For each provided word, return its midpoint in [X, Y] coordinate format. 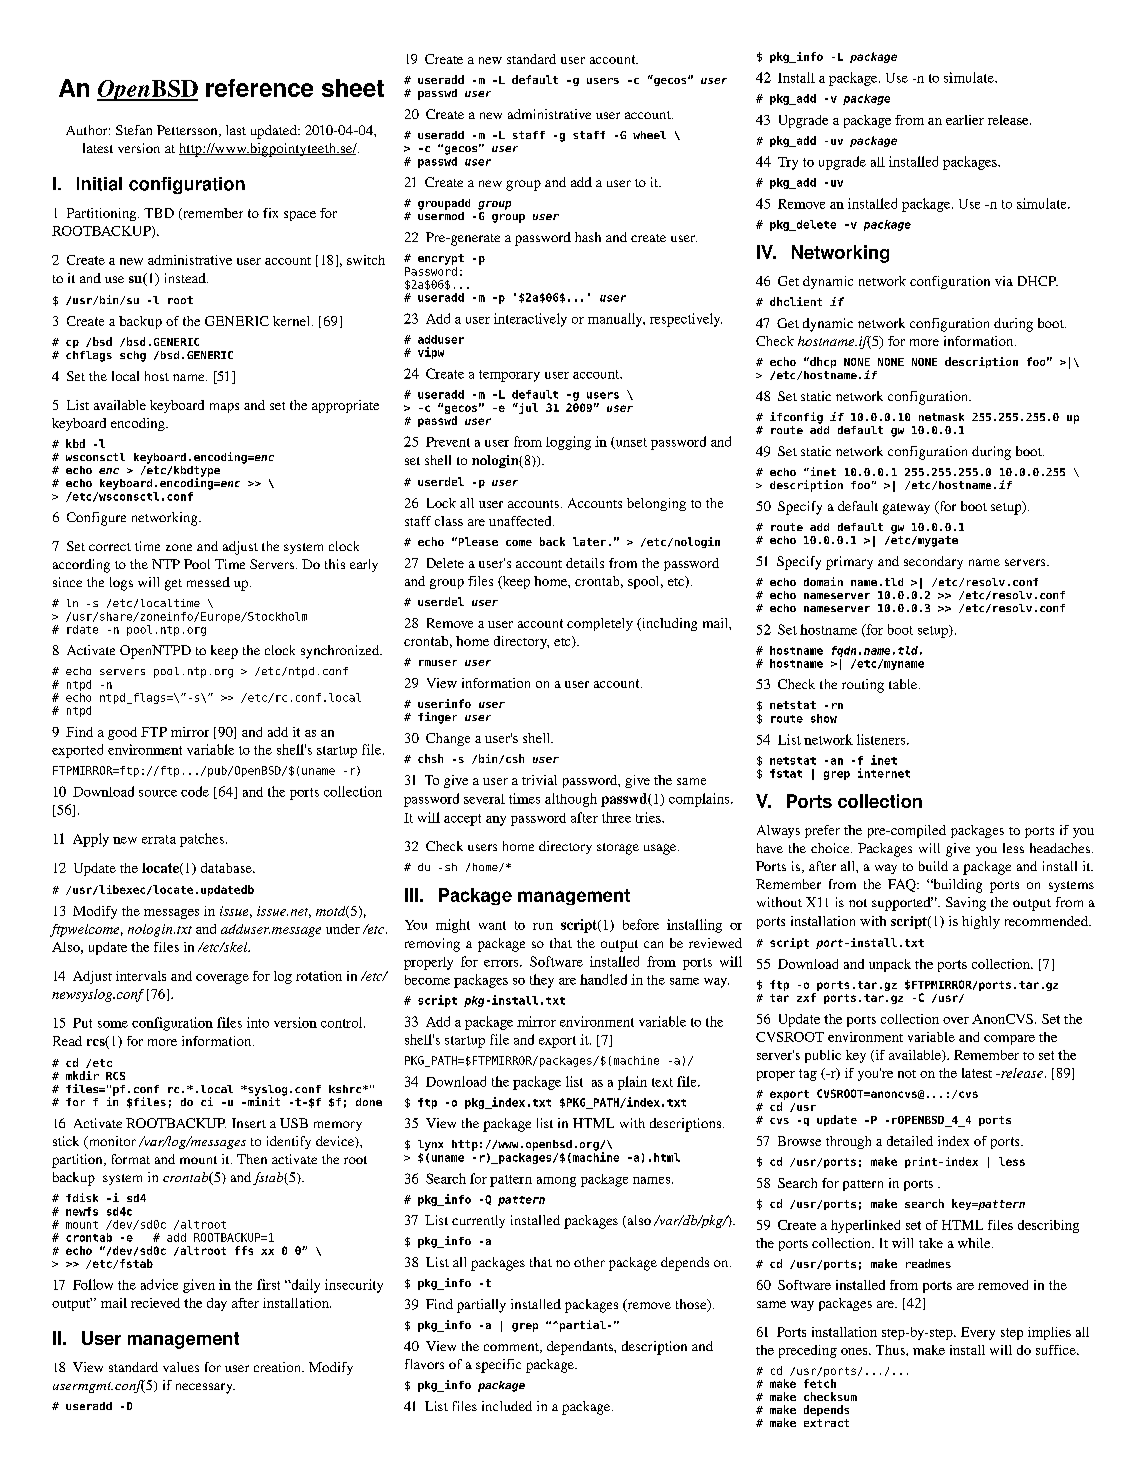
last [236, 130]
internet [884, 773]
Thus [891, 1350]
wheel [649, 135]
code [195, 791]
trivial [539, 780]
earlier [965, 120]
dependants [581, 1348]
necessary [205, 1388]
